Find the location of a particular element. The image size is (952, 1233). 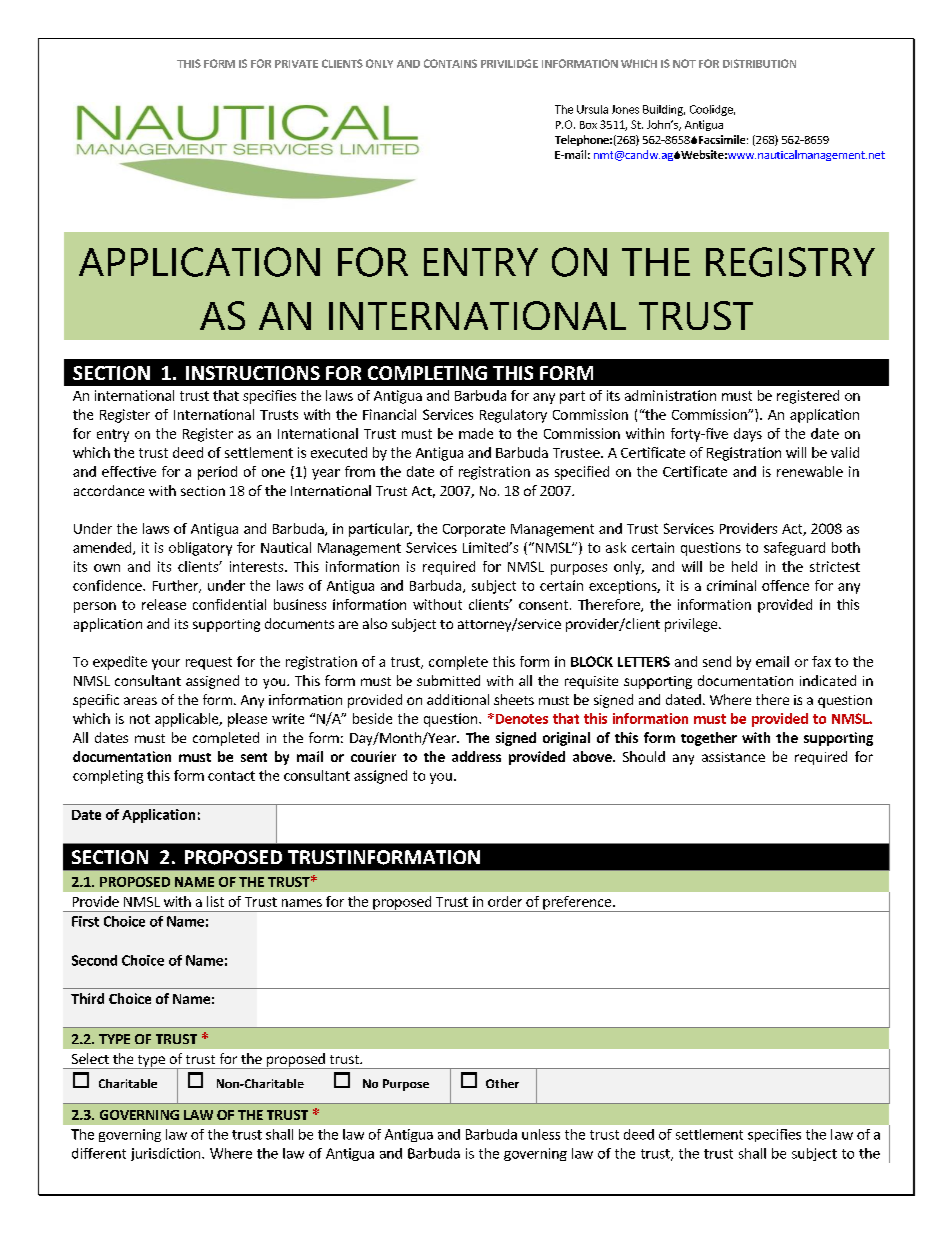

Jones is located at coordinates (625, 109).
